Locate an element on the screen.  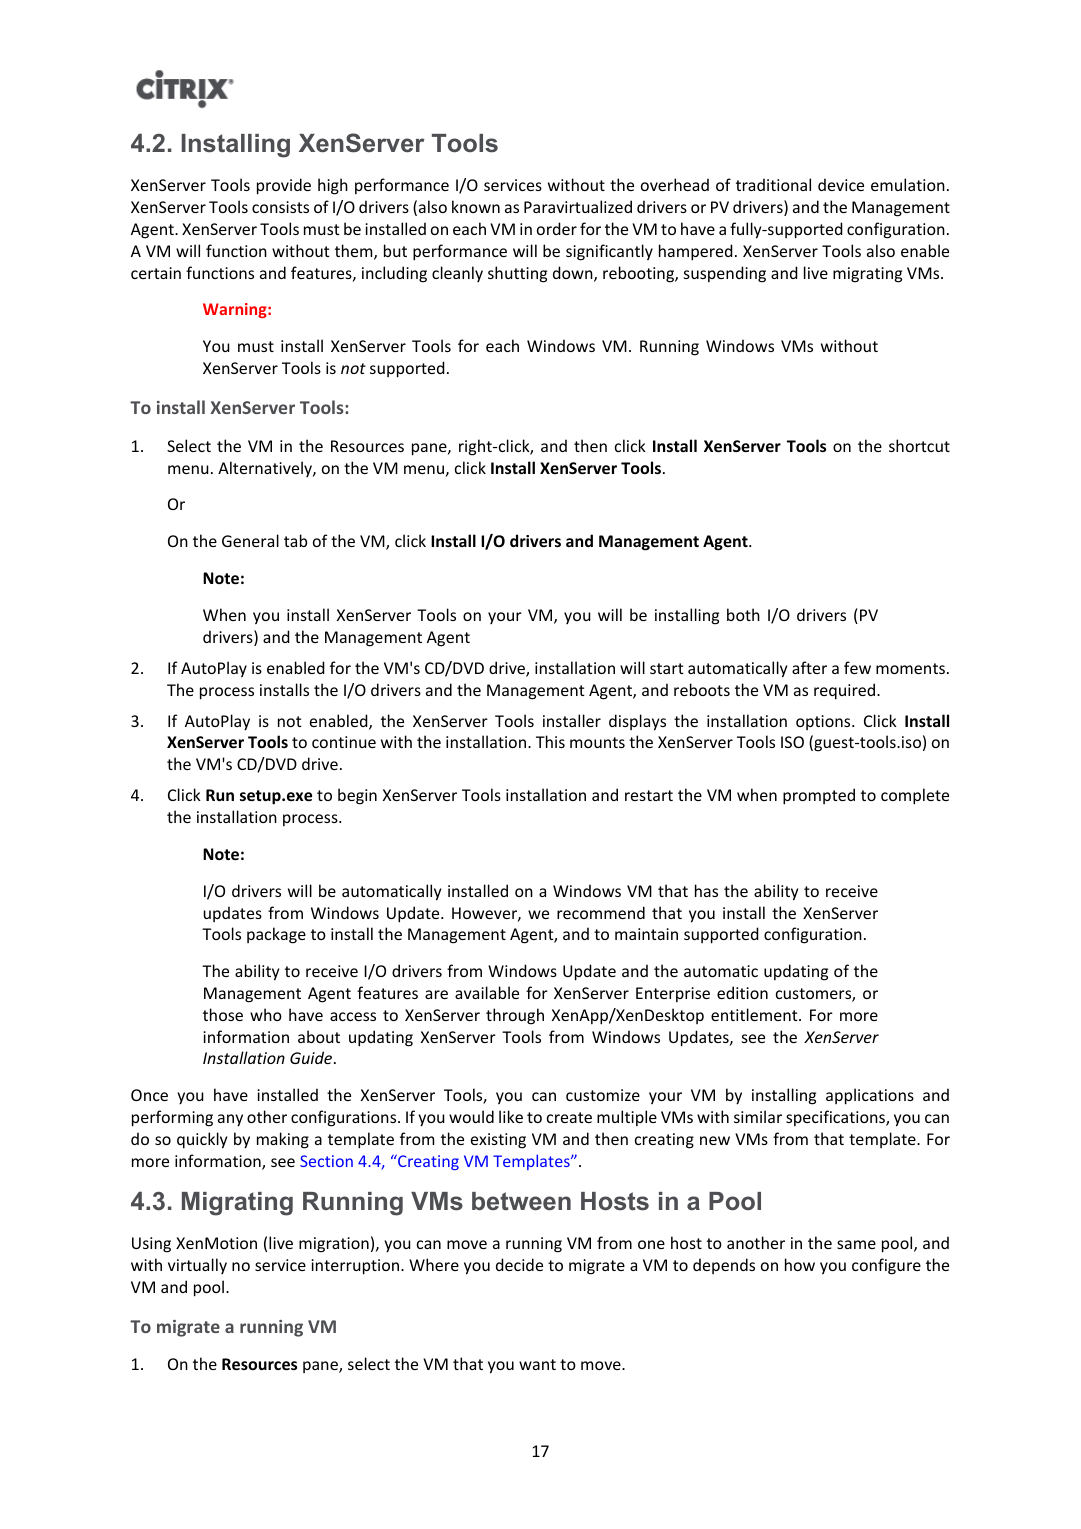
continue is located at coordinates (344, 742).
